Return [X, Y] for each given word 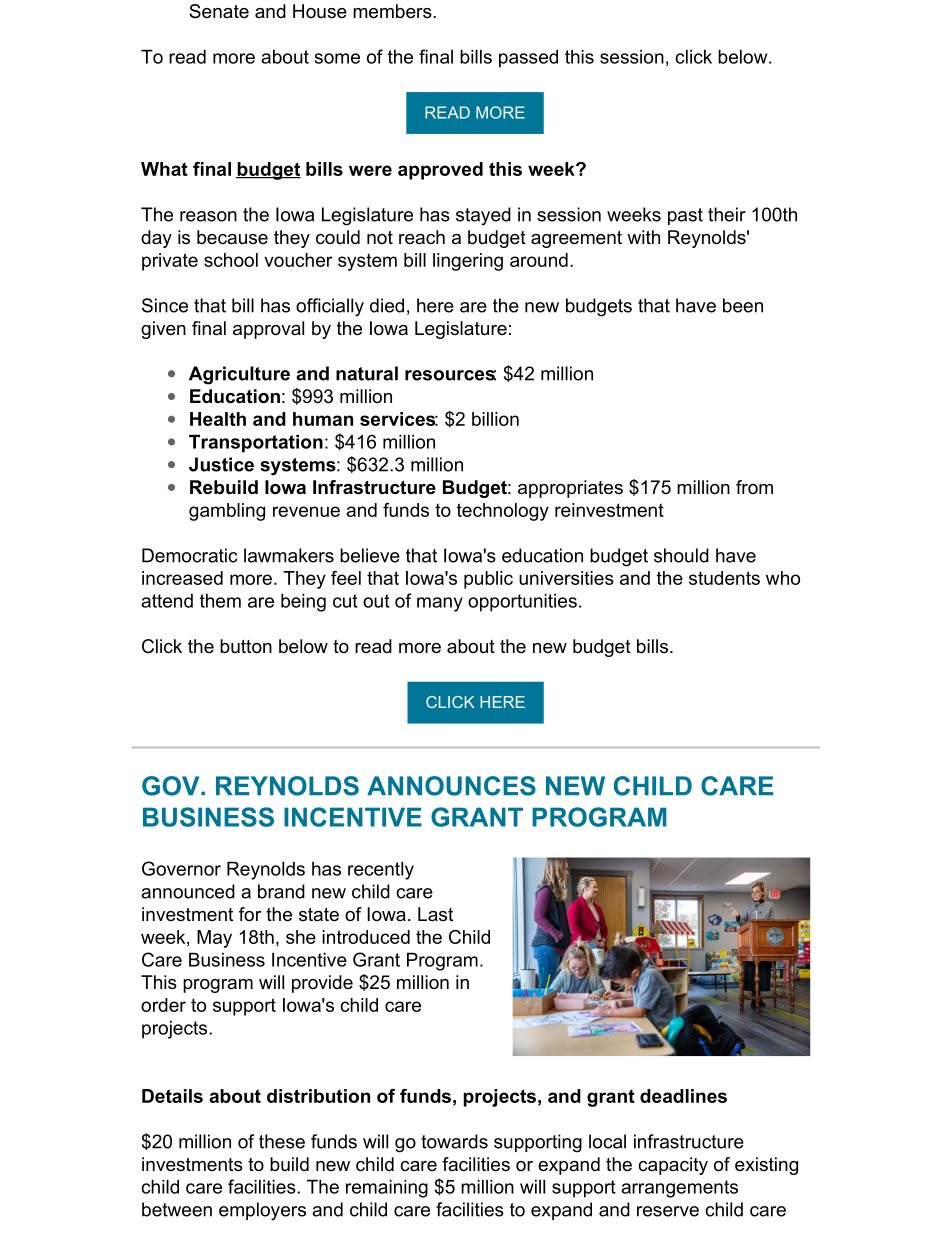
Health [218, 419]
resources [450, 375]
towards [454, 1141]
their [727, 214]
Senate [219, 11]
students [724, 578]
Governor [181, 868]
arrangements [679, 1189]
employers [262, 1211]
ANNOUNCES [451, 786]
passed [528, 58]
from [754, 487]
